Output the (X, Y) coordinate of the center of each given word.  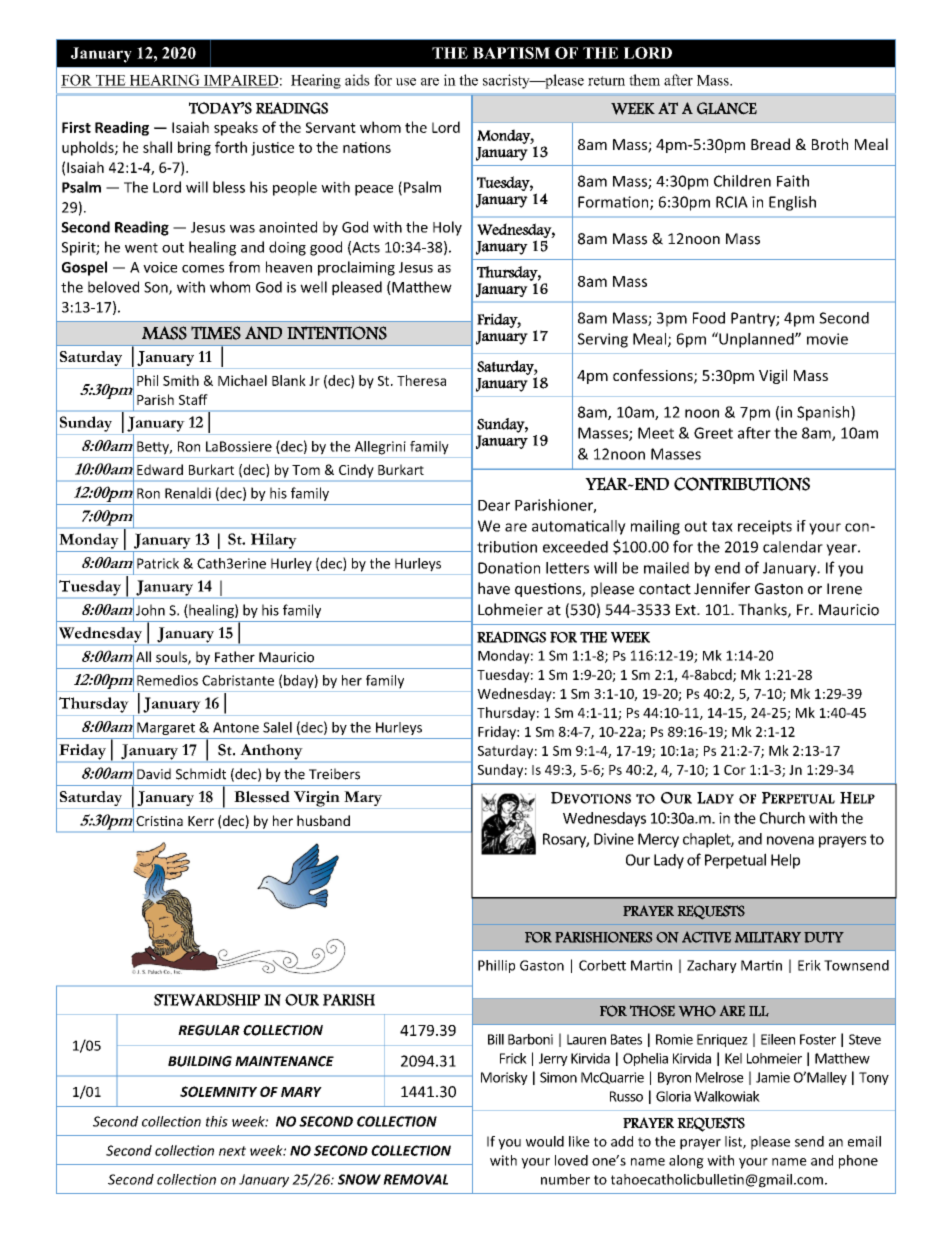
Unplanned (756, 340)
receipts (765, 527)
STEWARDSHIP (207, 1000)
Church (782, 818)
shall (157, 147)
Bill (496, 1039)
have (494, 588)
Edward (160, 469)
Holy (447, 228)
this (217, 1121)
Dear (494, 505)
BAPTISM (511, 53)
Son (157, 288)
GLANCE (727, 108)
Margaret (166, 728)
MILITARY (768, 937)
